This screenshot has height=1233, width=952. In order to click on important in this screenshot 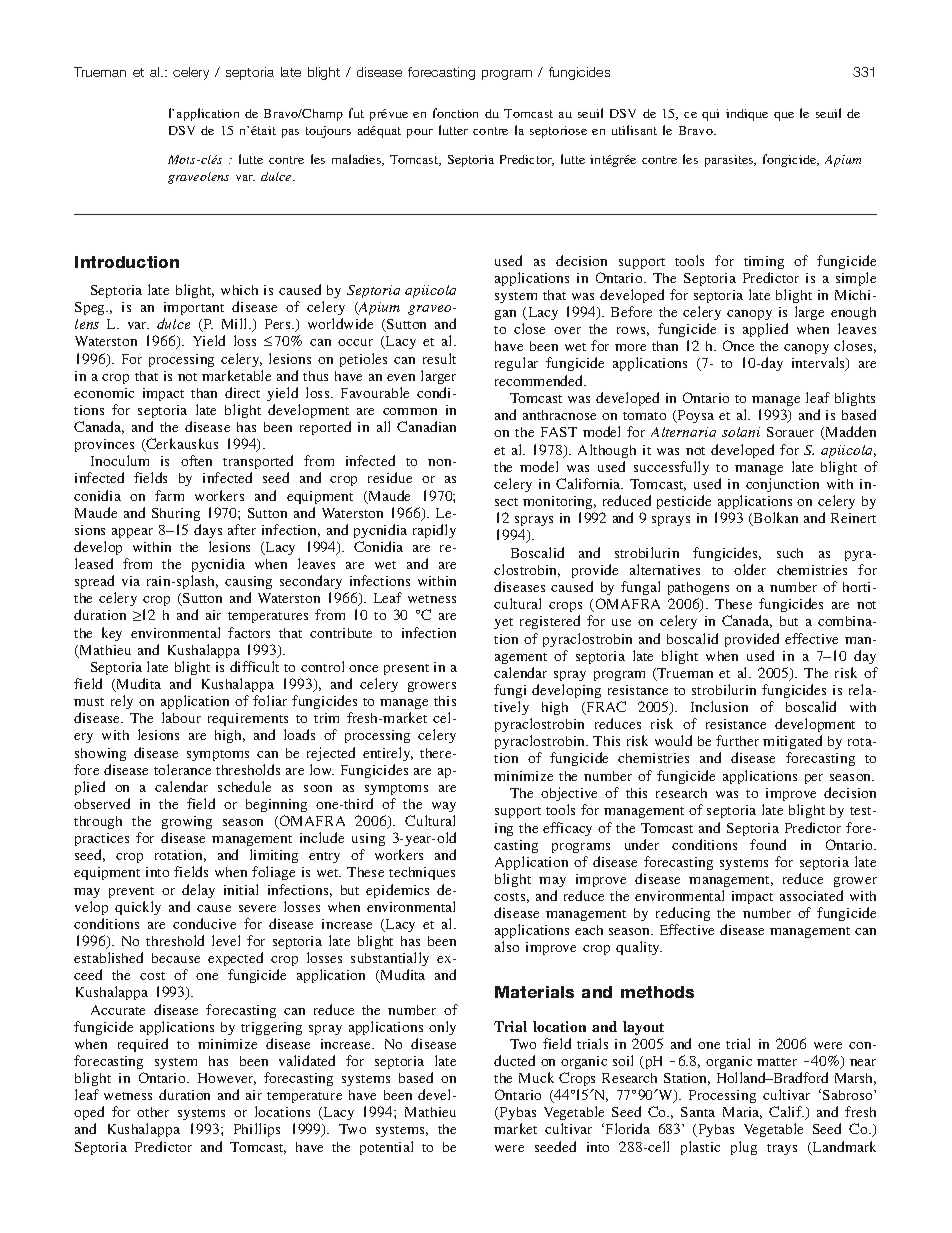, I will do `click(194, 308)`.
